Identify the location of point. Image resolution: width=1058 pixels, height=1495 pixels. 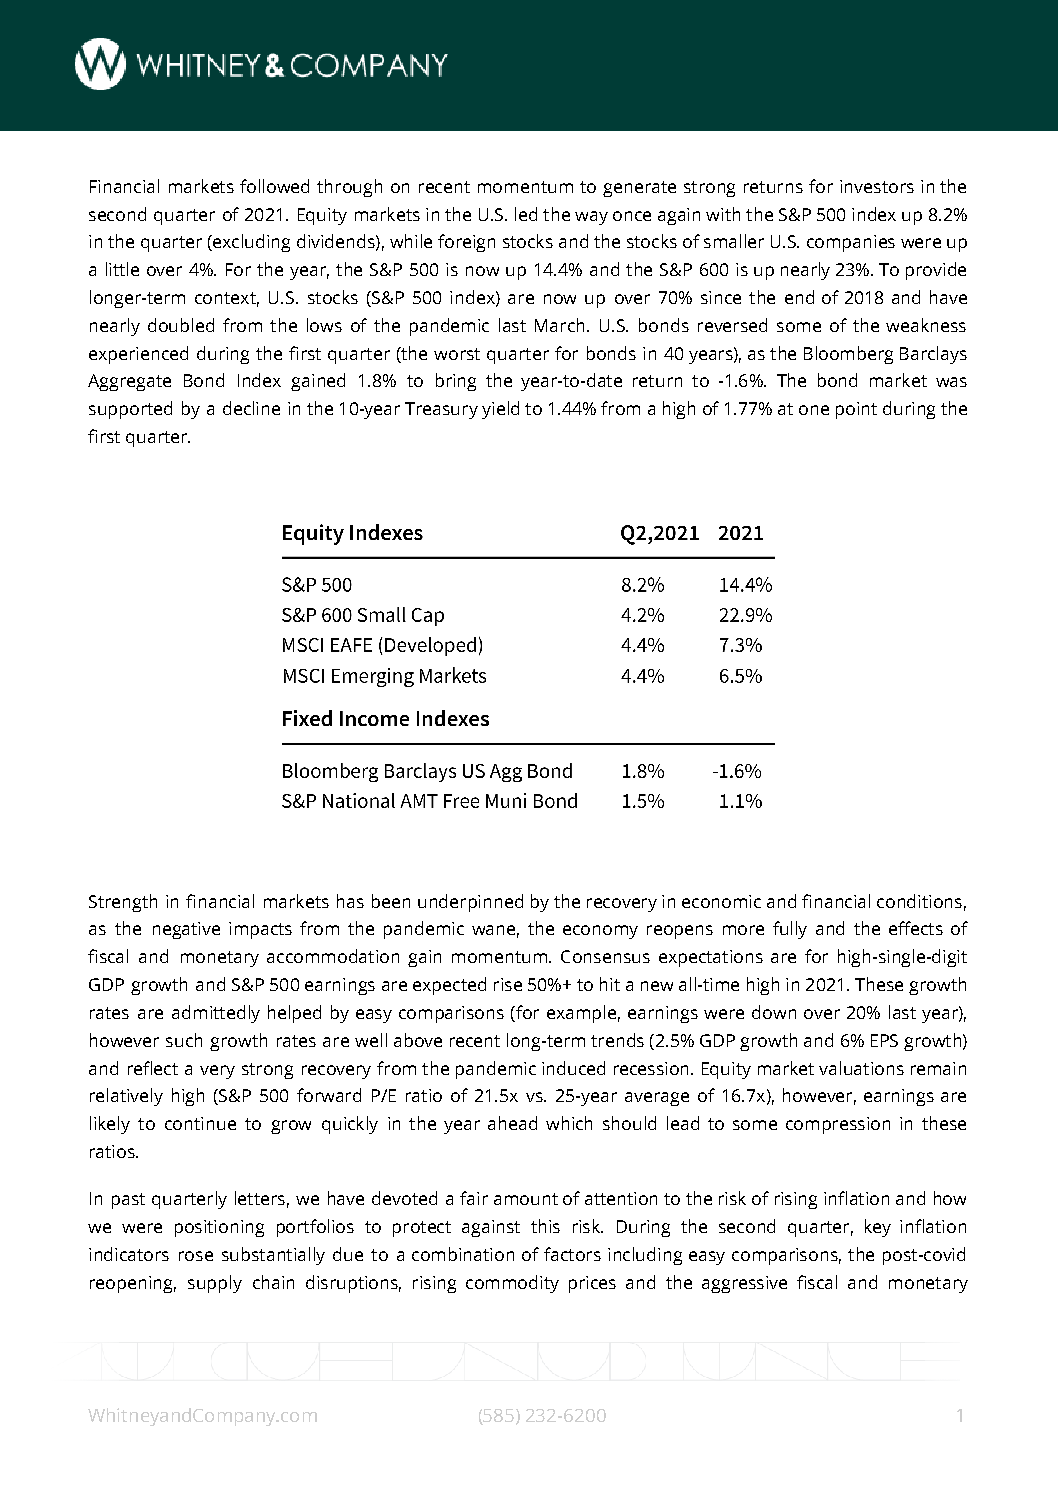
(856, 410).
